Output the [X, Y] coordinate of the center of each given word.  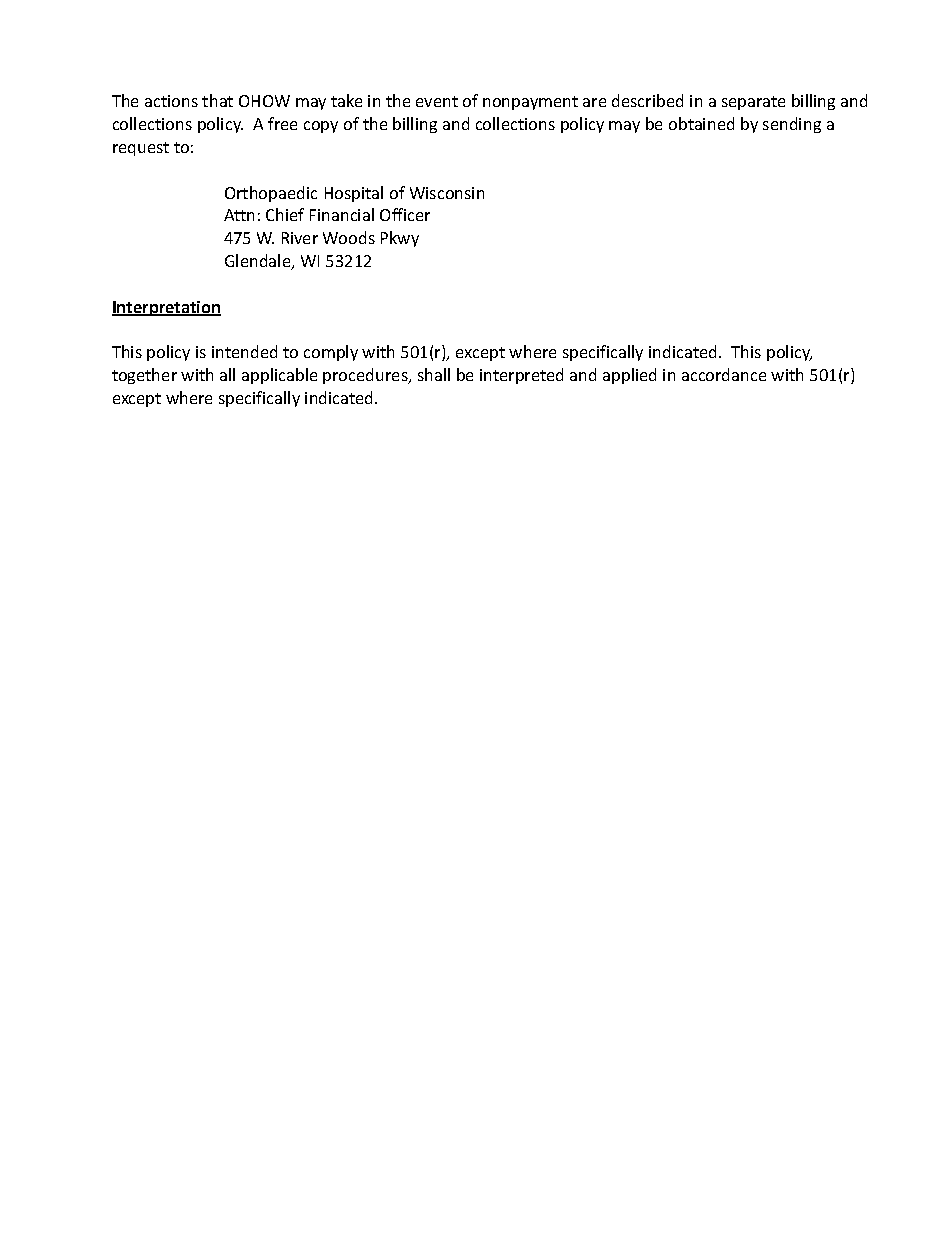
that [217, 100]
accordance [724, 374]
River [300, 238]
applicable [279, 376]
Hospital [354, 194]
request [141, 149]
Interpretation [166, 308]
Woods [349, 237]
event [437, 101]
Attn [239, 215]
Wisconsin [447, 193]
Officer [405, 214]
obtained [701, 123]
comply [331, 353]
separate [753, 103]
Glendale [259, 262]
